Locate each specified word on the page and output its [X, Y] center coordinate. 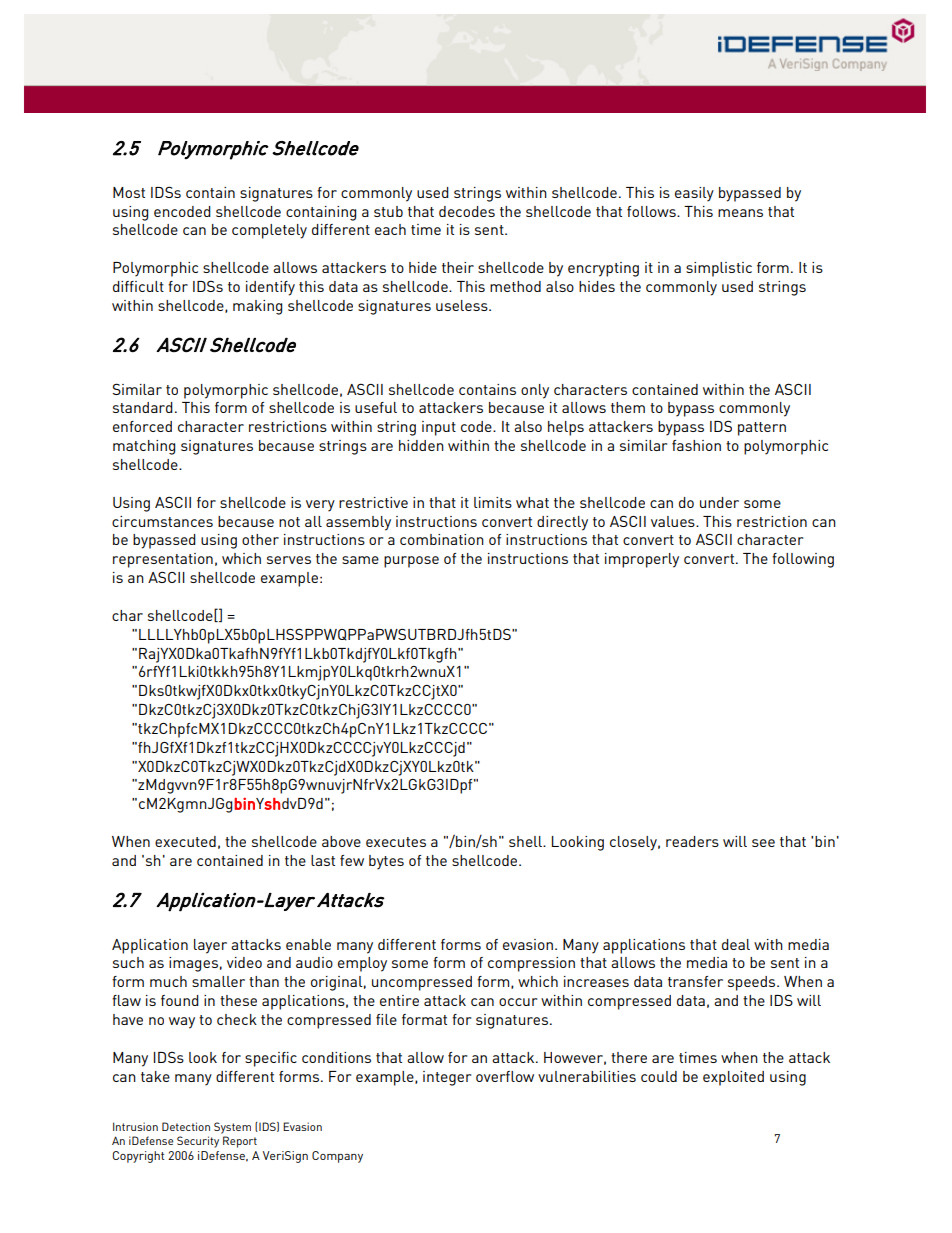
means [740, 213]
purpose [411, 562]
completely [269, 231]
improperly [642, 560]
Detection [186, 1126]
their [458, 267]
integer [447, 1078]
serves [289, 560]
